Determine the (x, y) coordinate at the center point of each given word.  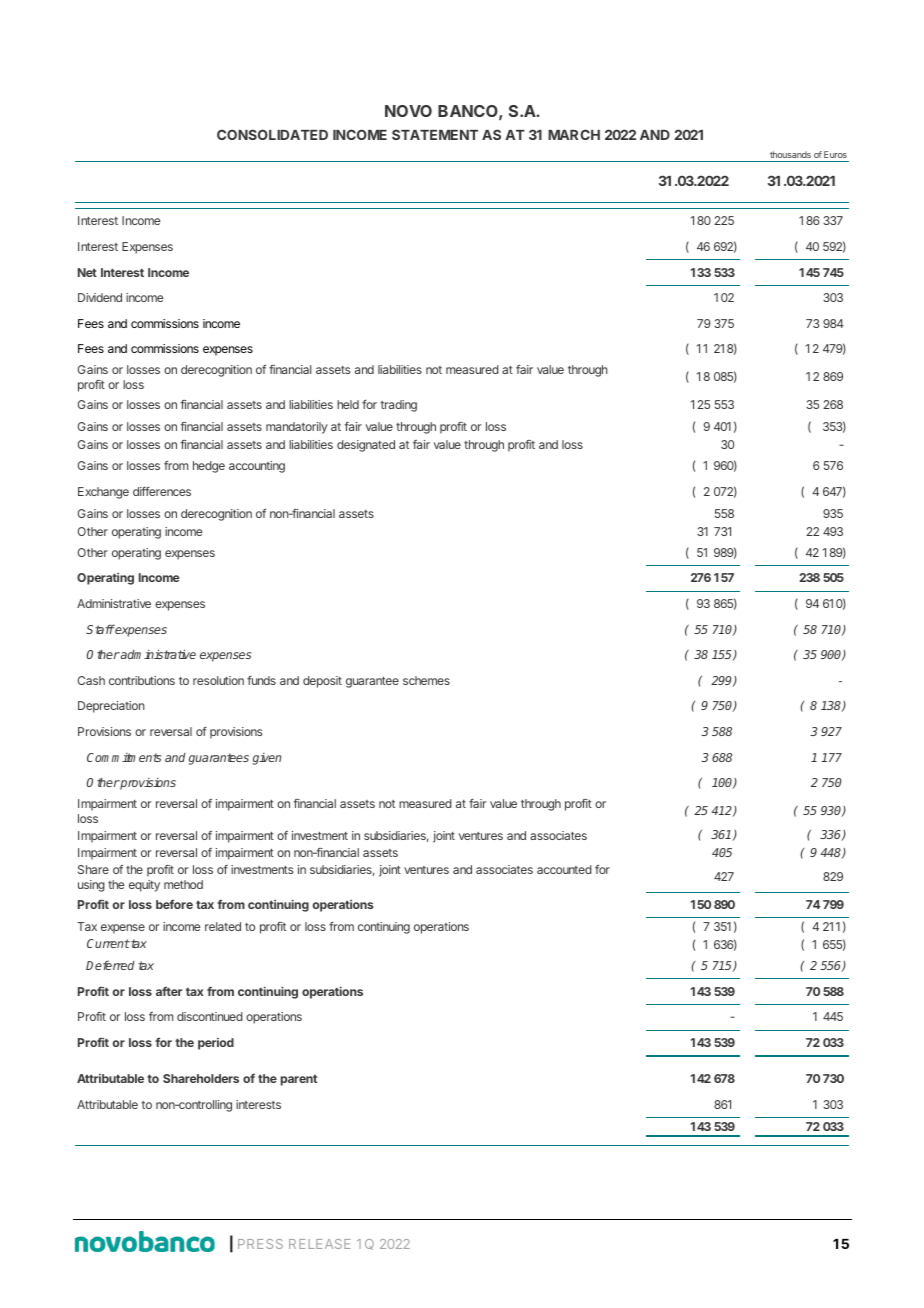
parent (299, 1080)
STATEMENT (435, 134)
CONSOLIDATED (272, 134)
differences (162, 491)
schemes (426, 680)
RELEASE (319, 1244)
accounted (564, 869)
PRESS (260, 1244)
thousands (790, 154)
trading (398, 406)
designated (366, 446)
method (183, 884)
